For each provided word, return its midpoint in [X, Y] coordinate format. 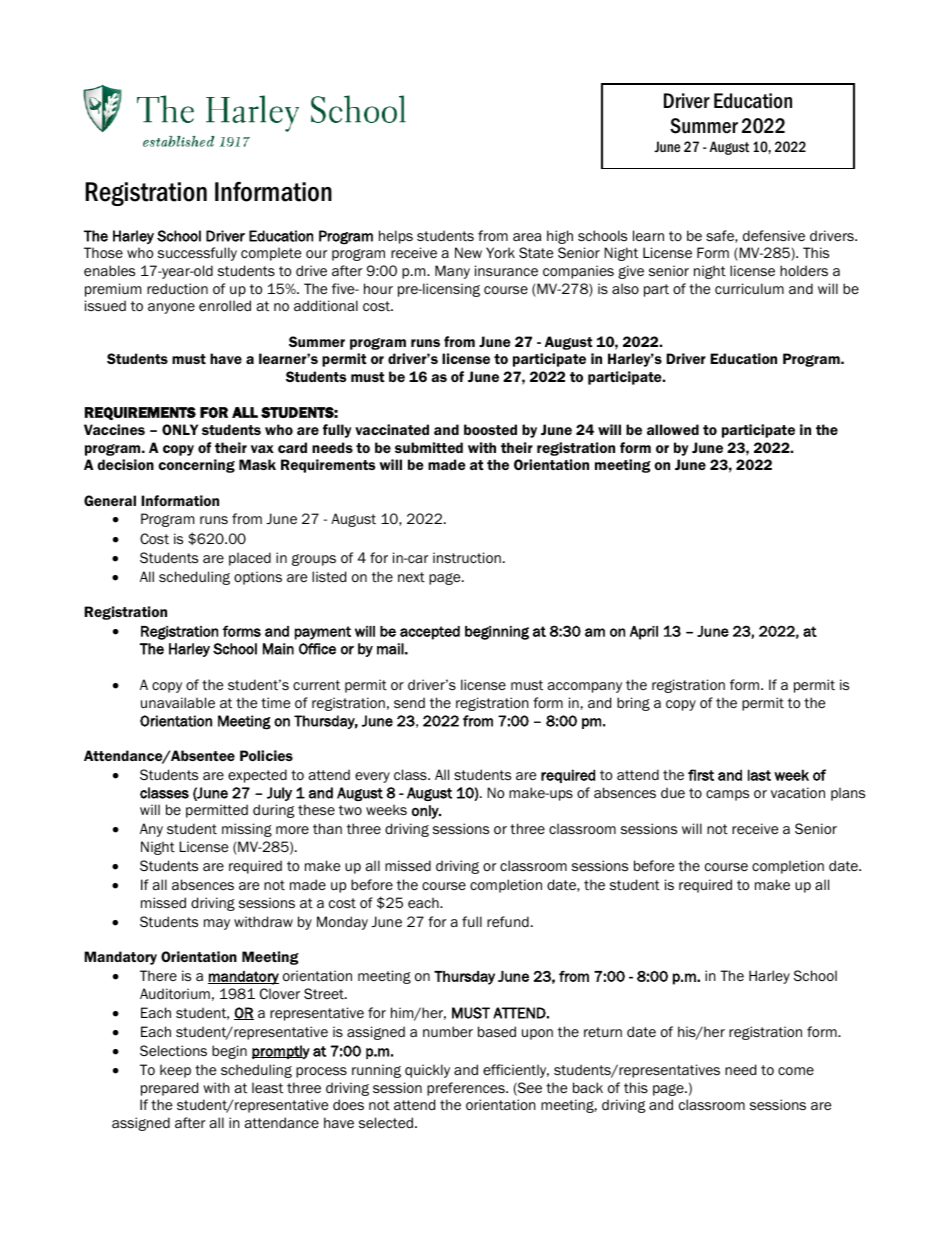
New [468, 252]
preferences [467, 1089]
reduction [177, 289]
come [796, 1071]
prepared [169, 1089]
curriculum [749, 288]
